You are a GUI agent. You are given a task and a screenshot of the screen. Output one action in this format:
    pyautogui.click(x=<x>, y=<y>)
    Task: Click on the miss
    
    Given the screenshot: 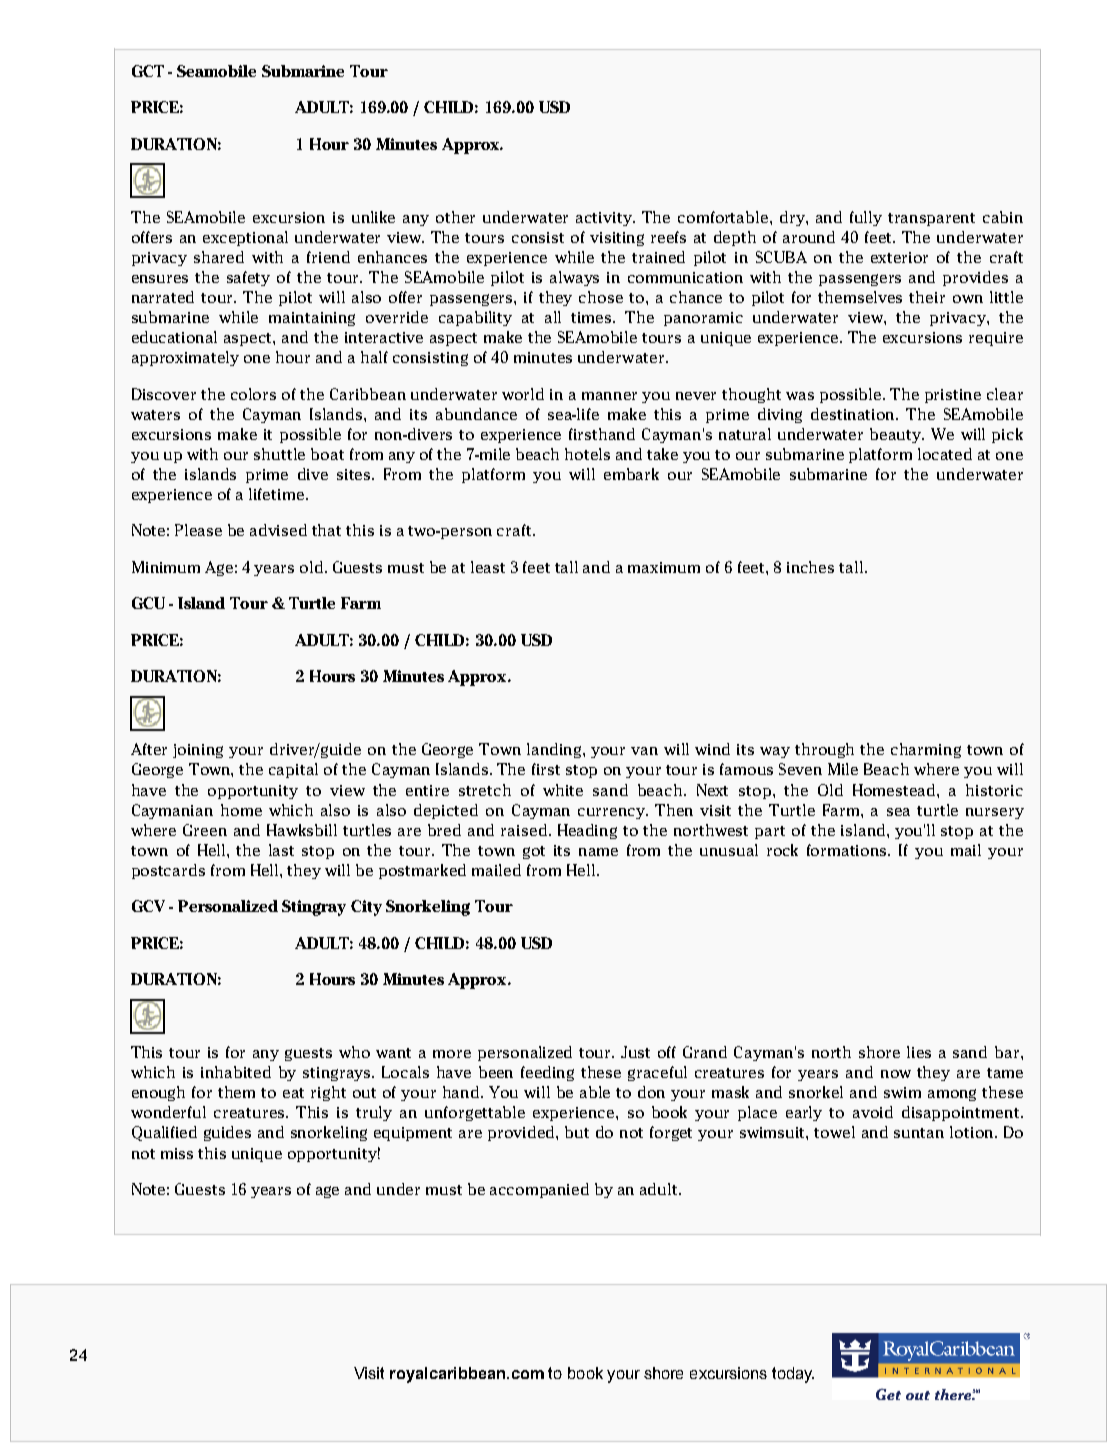 What is the action you would take?
    pyautogui.click(x=177, y=1153)
